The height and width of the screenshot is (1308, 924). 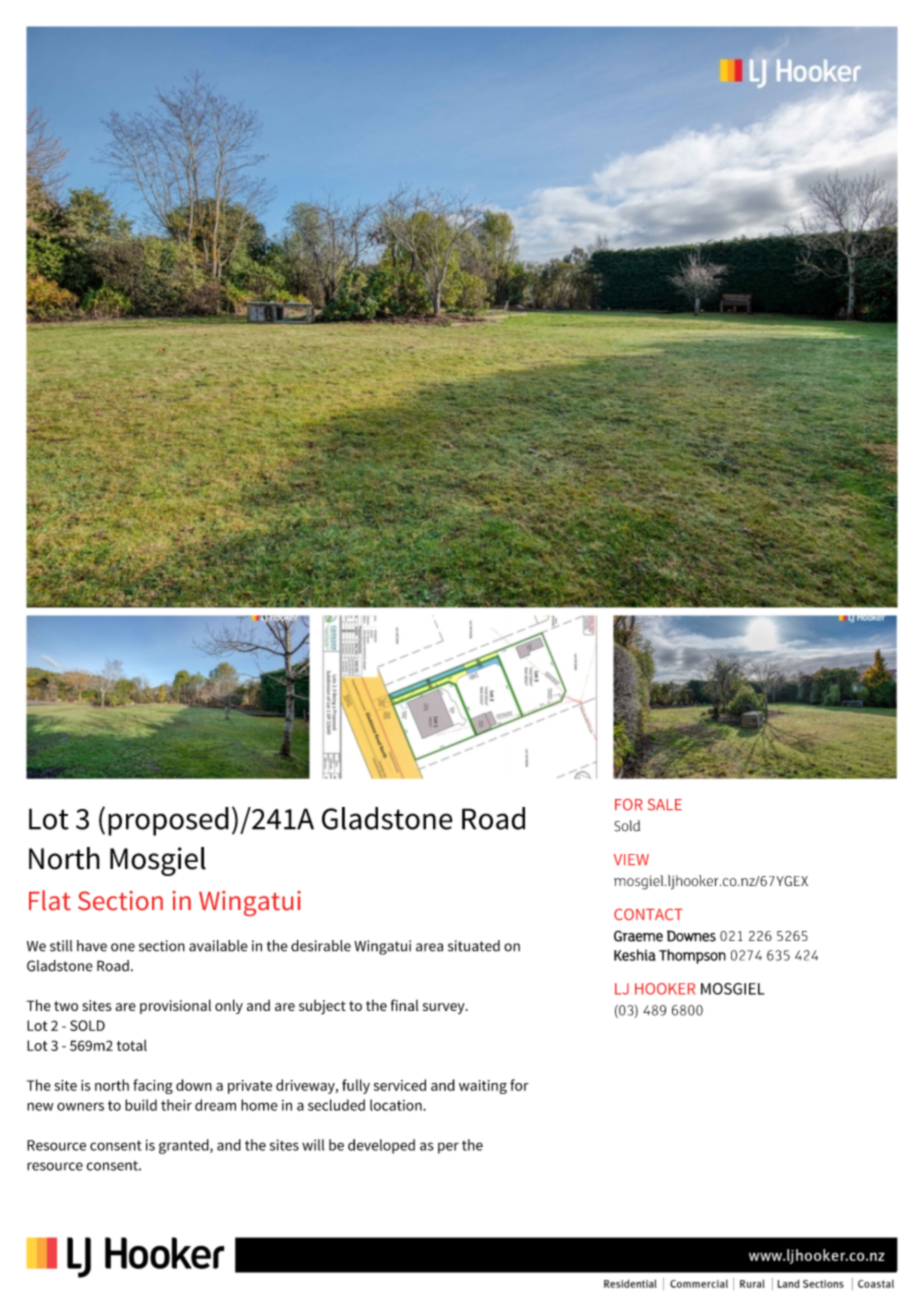 What do you see at coordinates (132, 1045) in the screenshot?
I see `total` at bounding box center [132, 1045].
